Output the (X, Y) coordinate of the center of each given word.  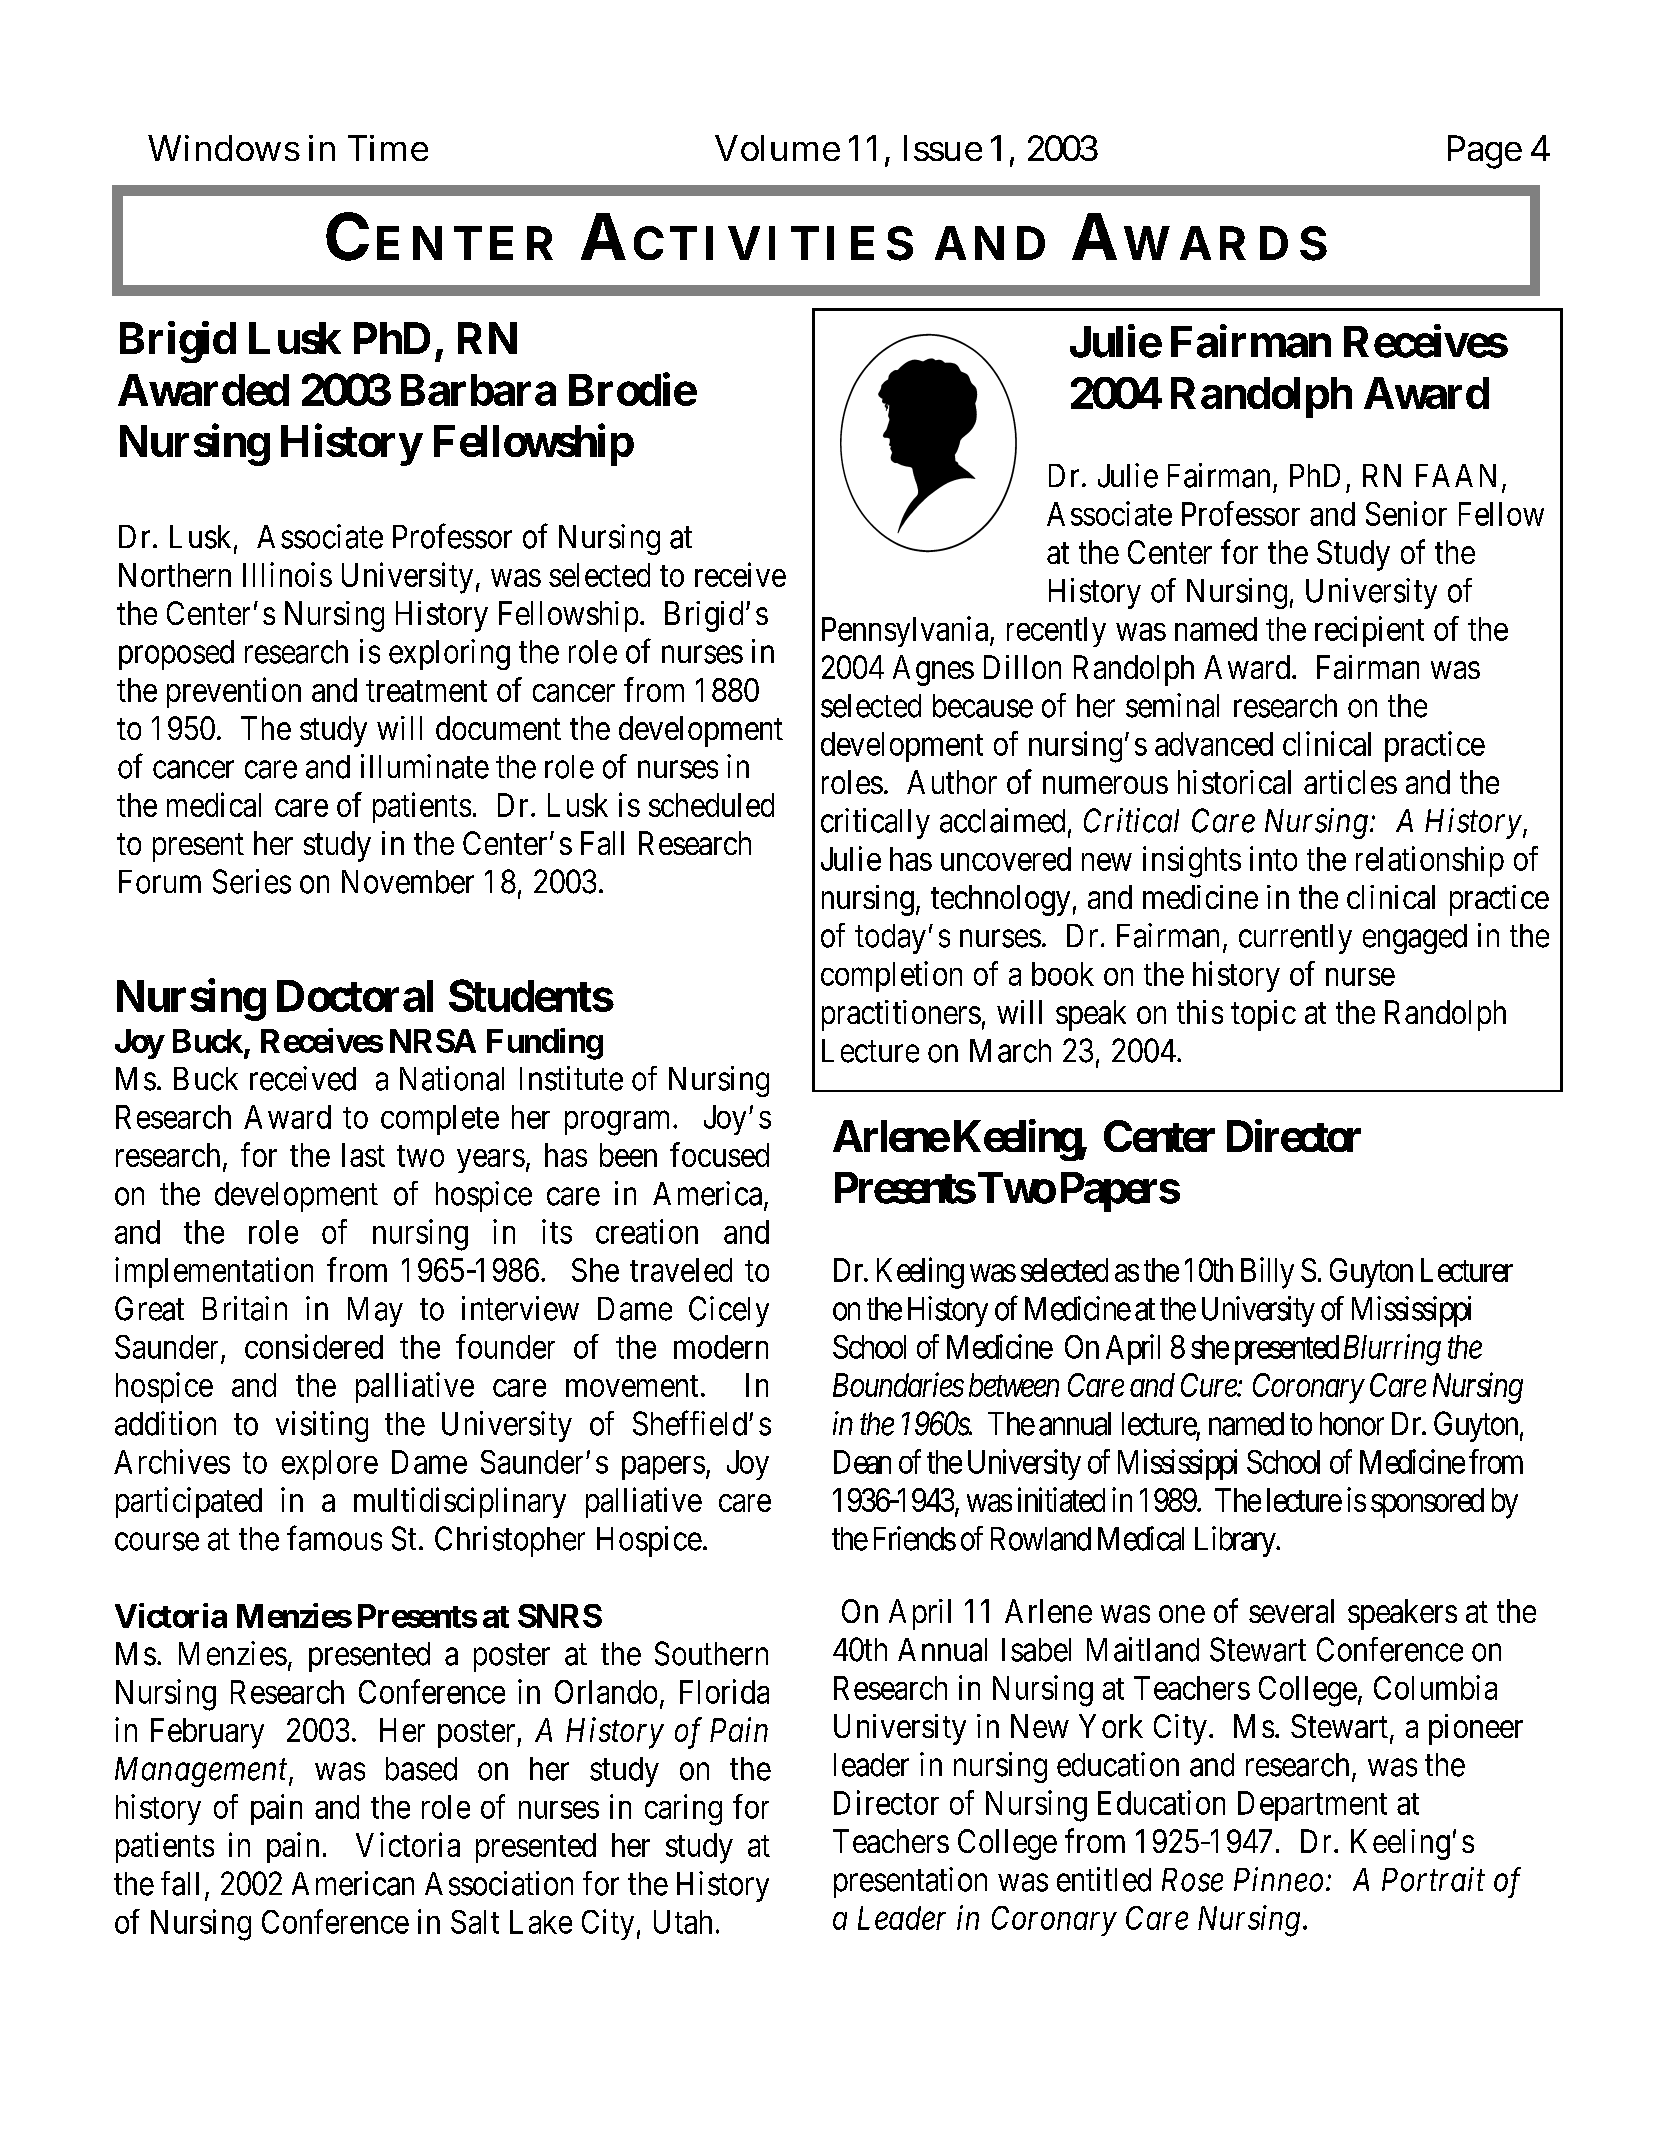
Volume (777, 148)
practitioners (901, 1015)
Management (202, 1772)
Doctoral (355, 996)
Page (1485, 152)
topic (1263, 1015)
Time (388, 148)
